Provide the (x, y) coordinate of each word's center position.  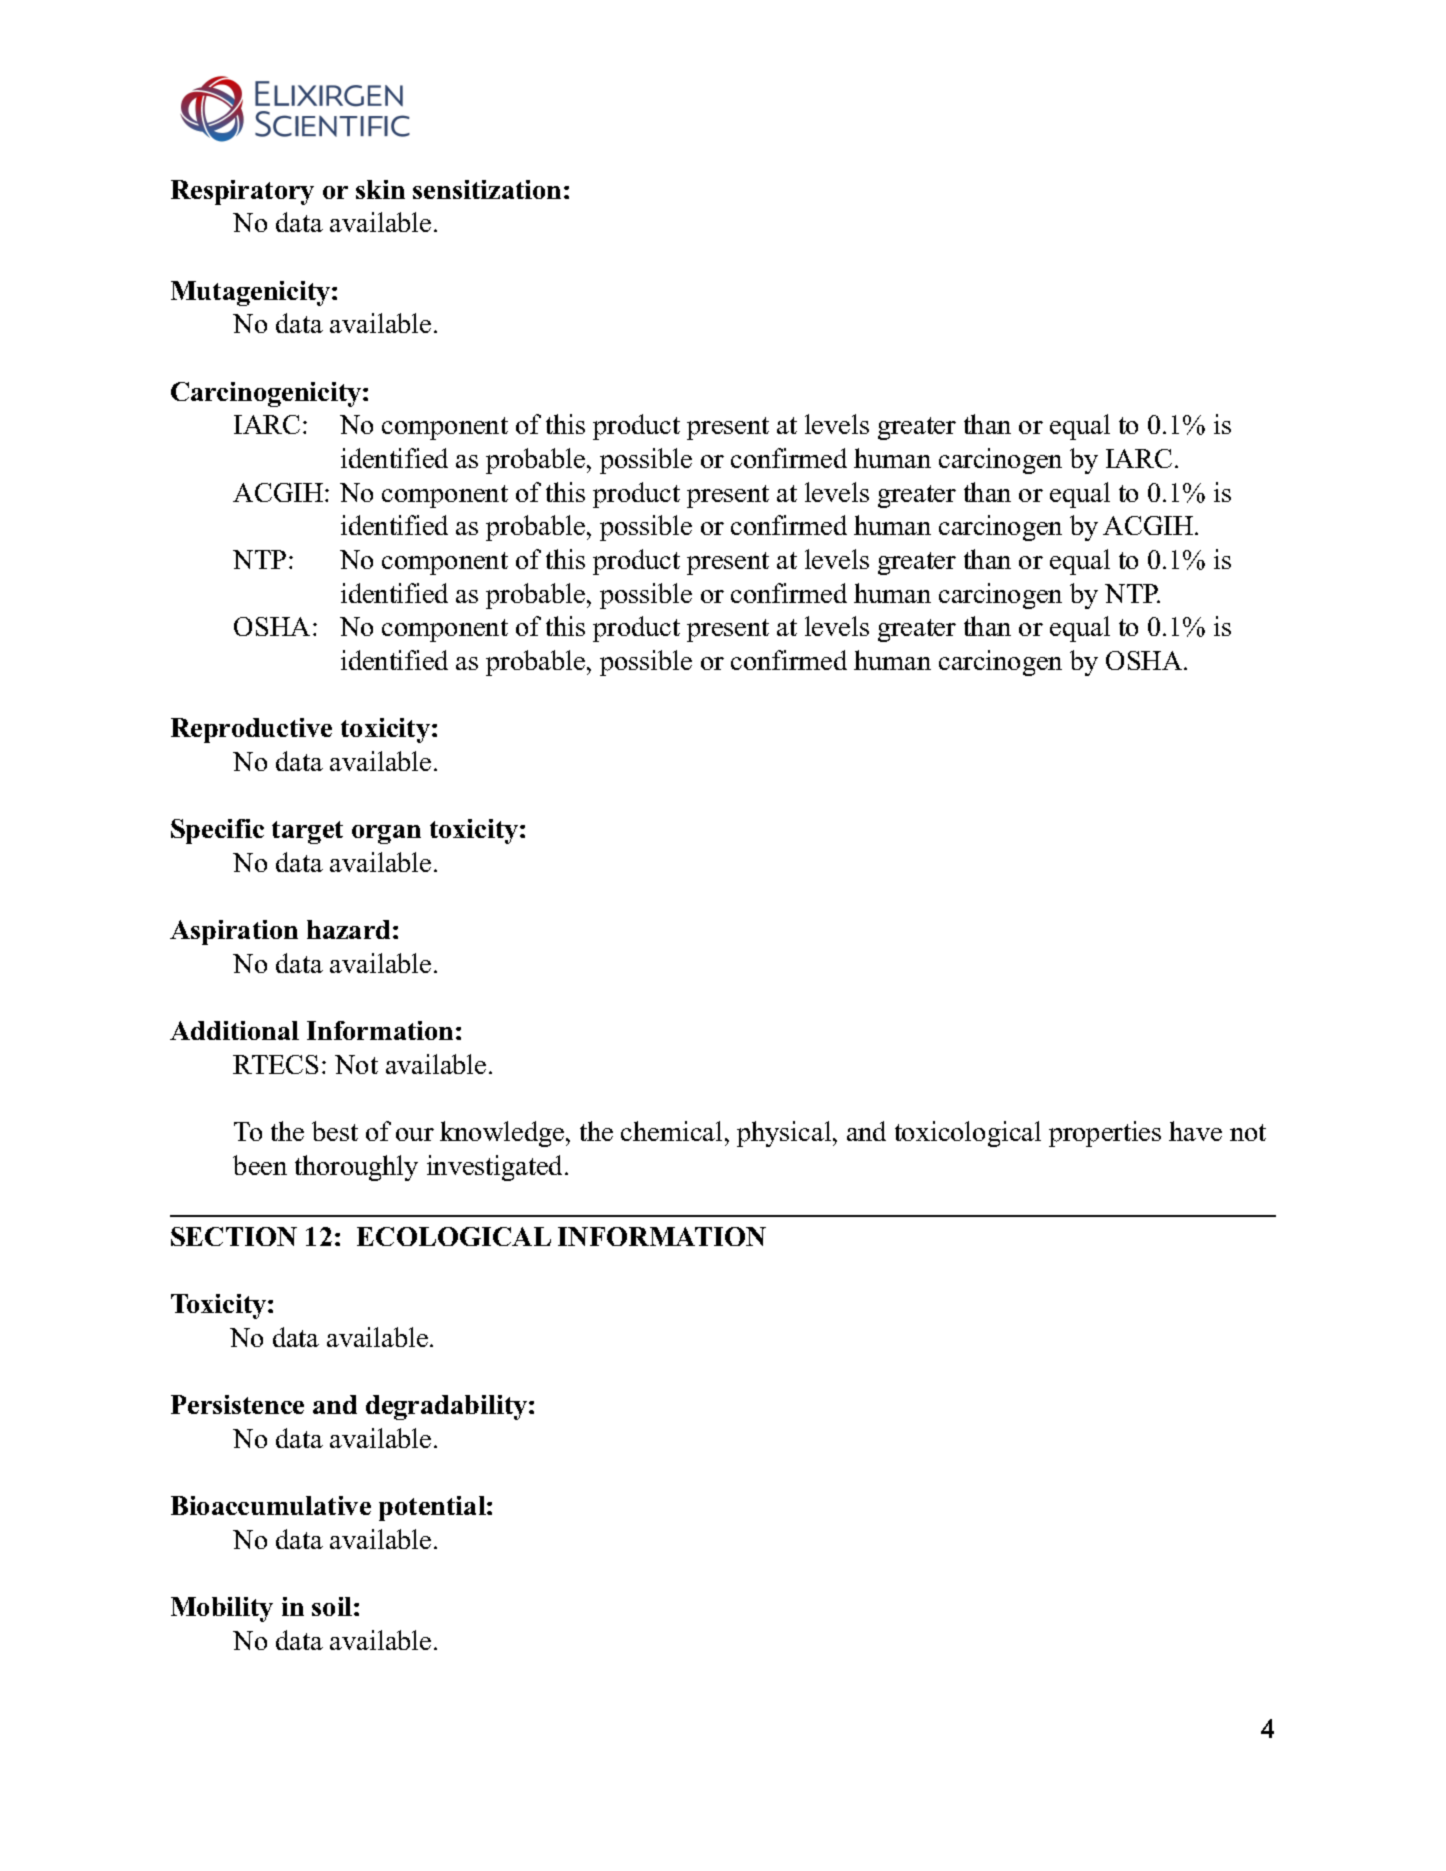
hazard (348, 929)
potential (433, 1508)
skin (380, 189)
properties (1105, 1134)
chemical (671, 1131)
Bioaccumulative (271, 1505)
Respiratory (242, 192)
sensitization (487, 189)
